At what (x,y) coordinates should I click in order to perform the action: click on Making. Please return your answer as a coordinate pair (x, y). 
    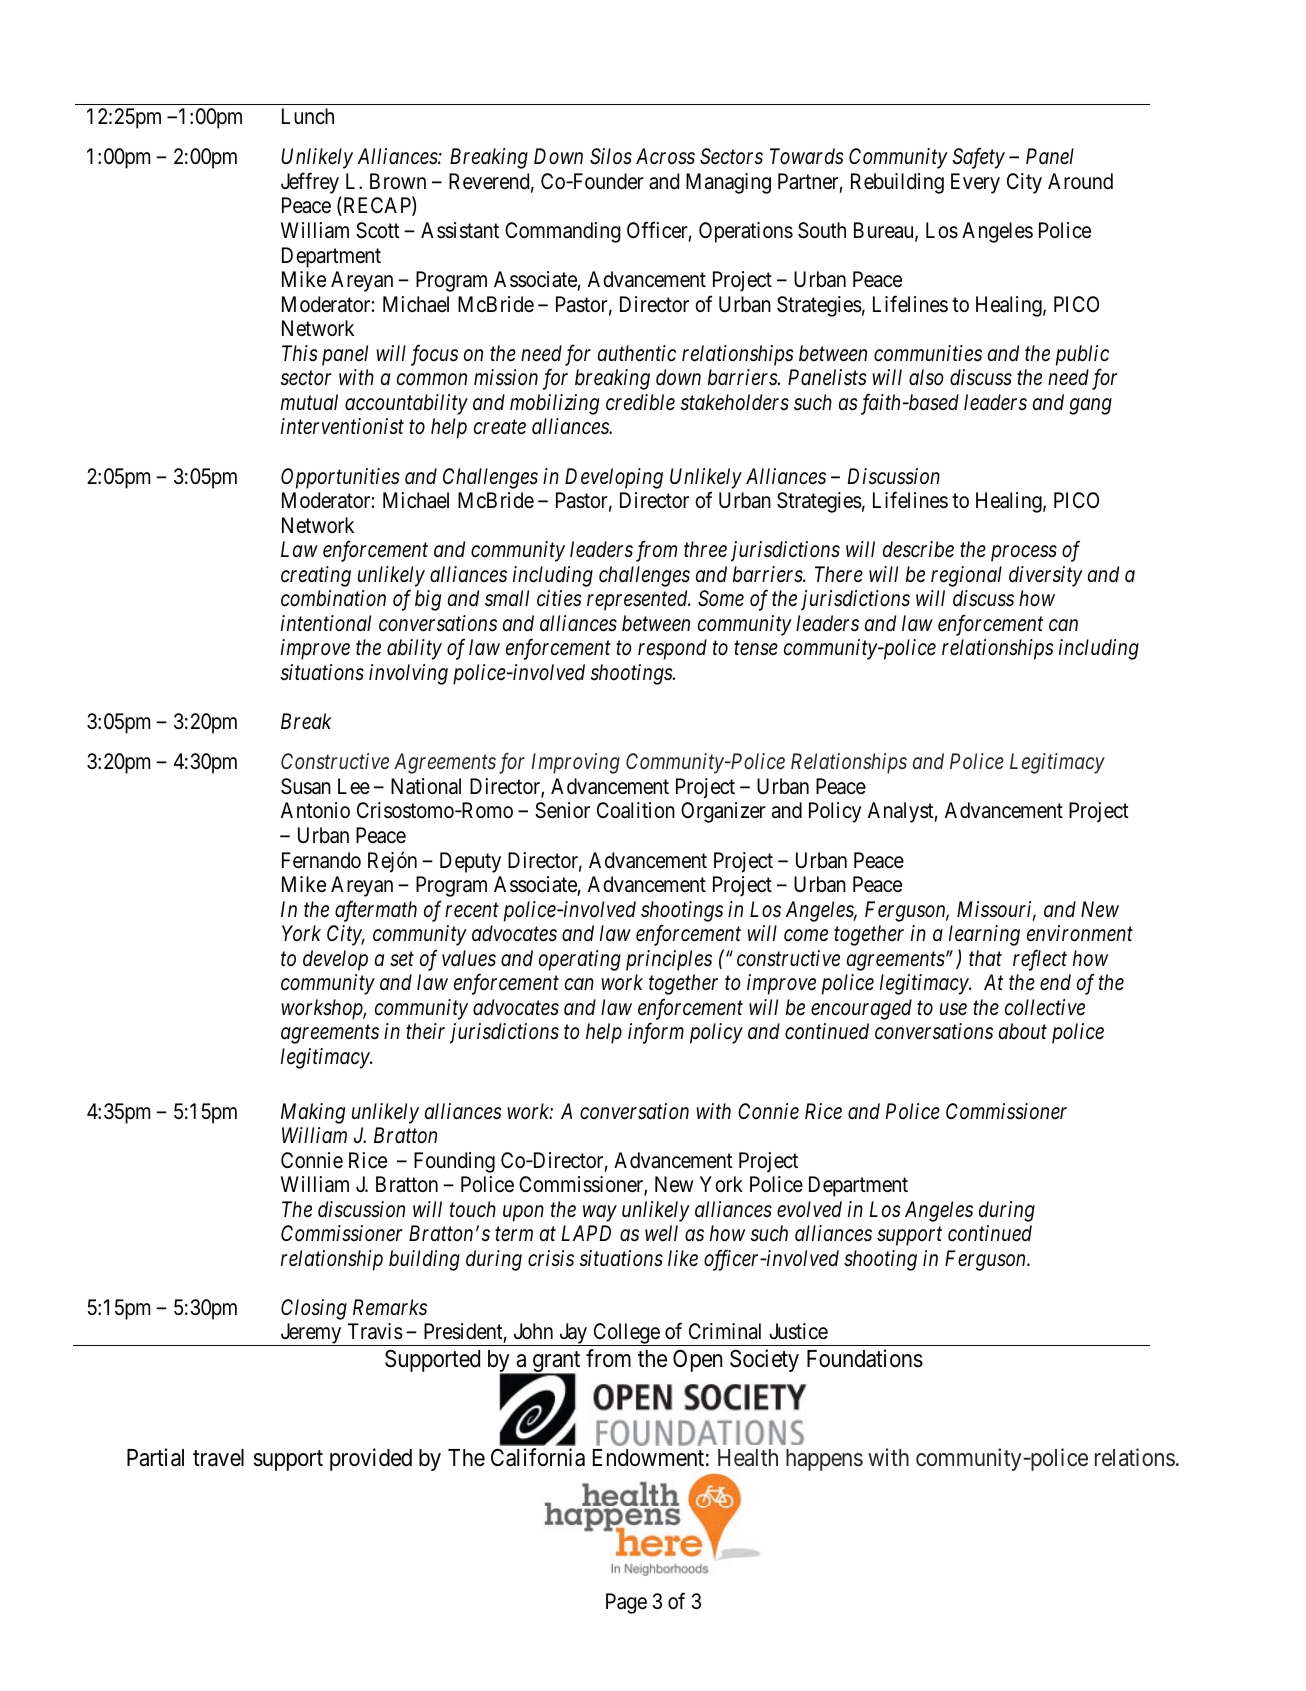
    Looking at the image, I should click on (313, 1113).
